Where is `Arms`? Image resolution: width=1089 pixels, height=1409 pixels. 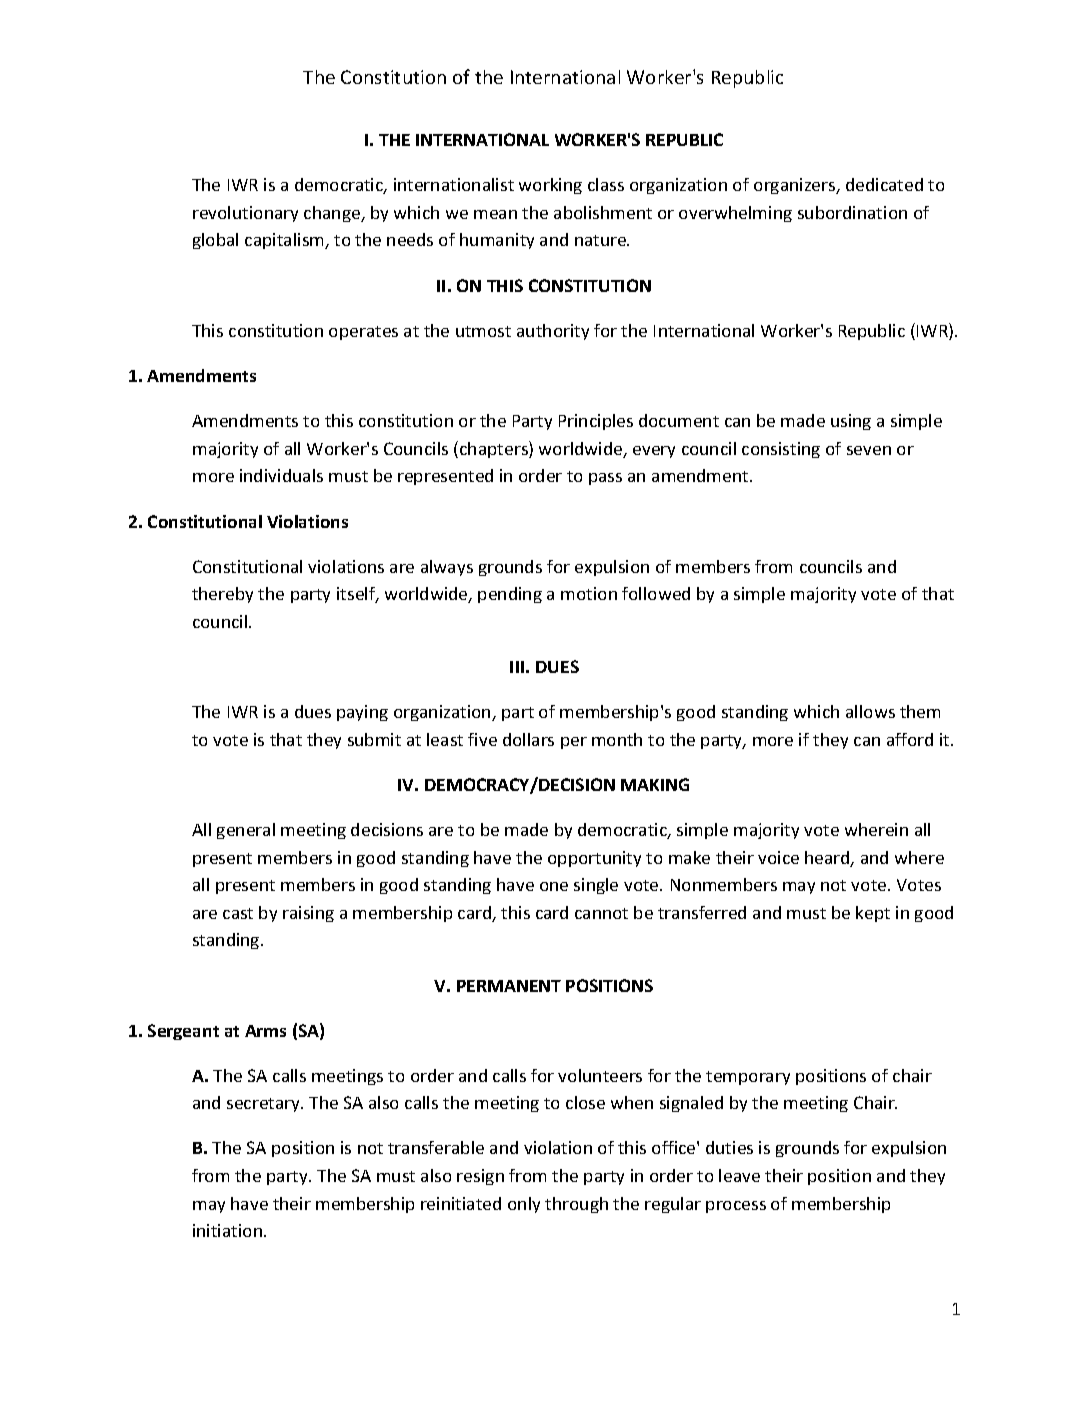
Arms is located at coordinates (265, 1031).
